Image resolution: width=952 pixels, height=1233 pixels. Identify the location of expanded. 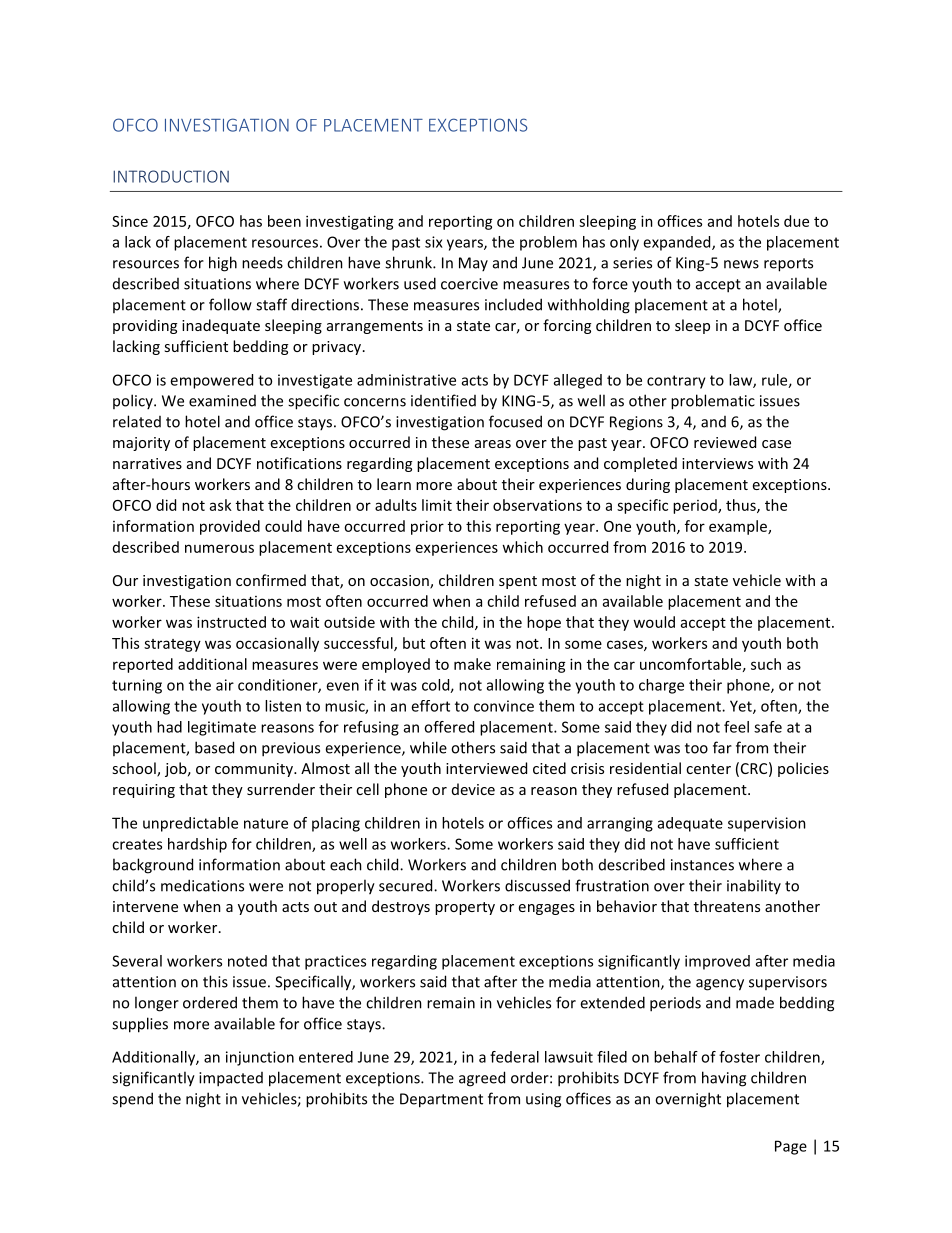
(678, 243).
